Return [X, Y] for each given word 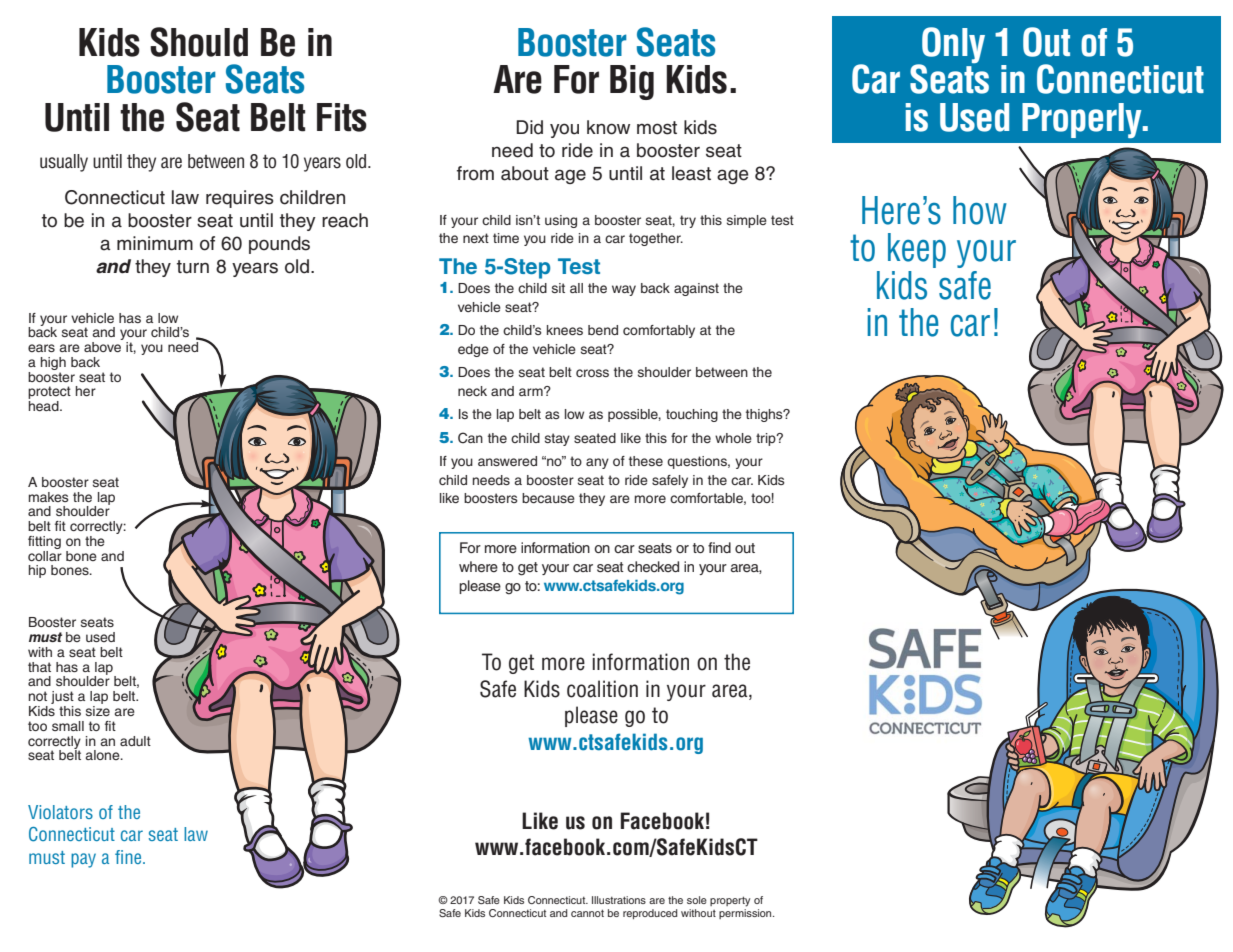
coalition [602, 689]
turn [193, 267]
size [98, 711]
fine [129, 857]
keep [917, 250]
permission [746, 914]
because [548, 498]
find [719, 547]
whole [733, 438]
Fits [342, 117]
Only [952, 46]
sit [558, 288]
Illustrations [619, 900]
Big [632, 82]
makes [49, 497]
